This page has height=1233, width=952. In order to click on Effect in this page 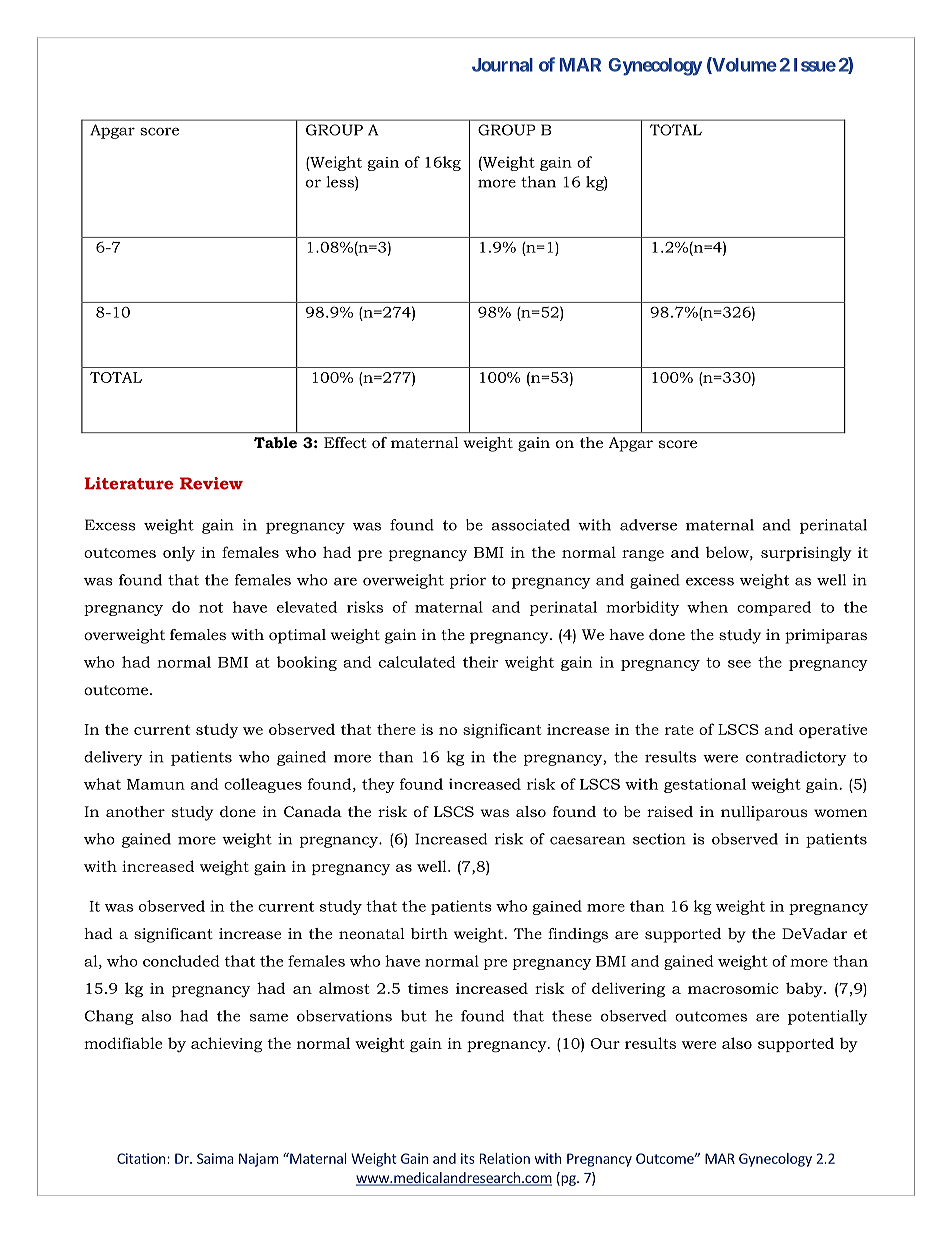, I will do `click(345, 442)`.
